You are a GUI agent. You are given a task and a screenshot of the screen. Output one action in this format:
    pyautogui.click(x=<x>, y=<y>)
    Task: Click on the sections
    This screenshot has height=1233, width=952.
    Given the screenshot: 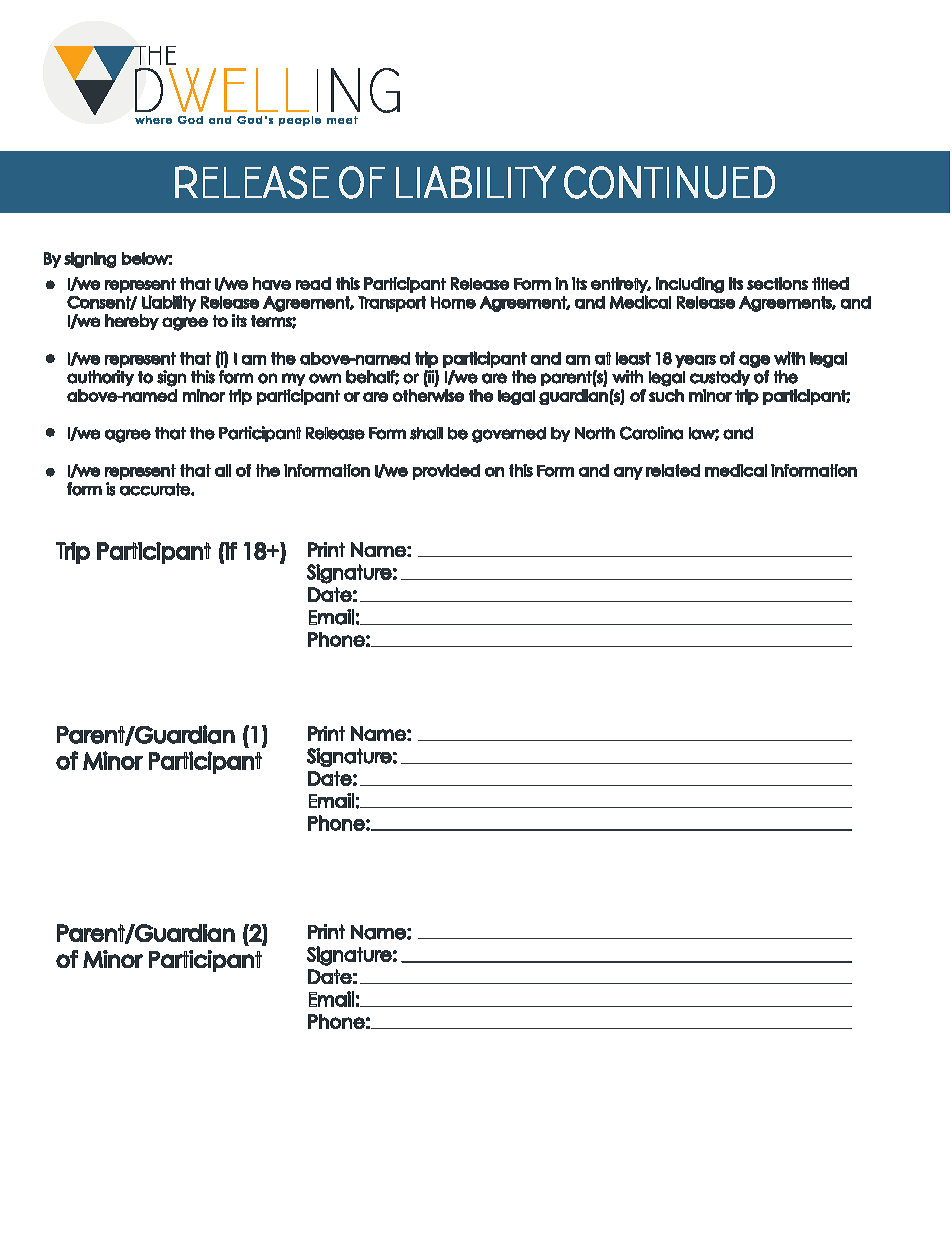 What is the action you would take?
    pyautogui.click(x=777, y=283)
